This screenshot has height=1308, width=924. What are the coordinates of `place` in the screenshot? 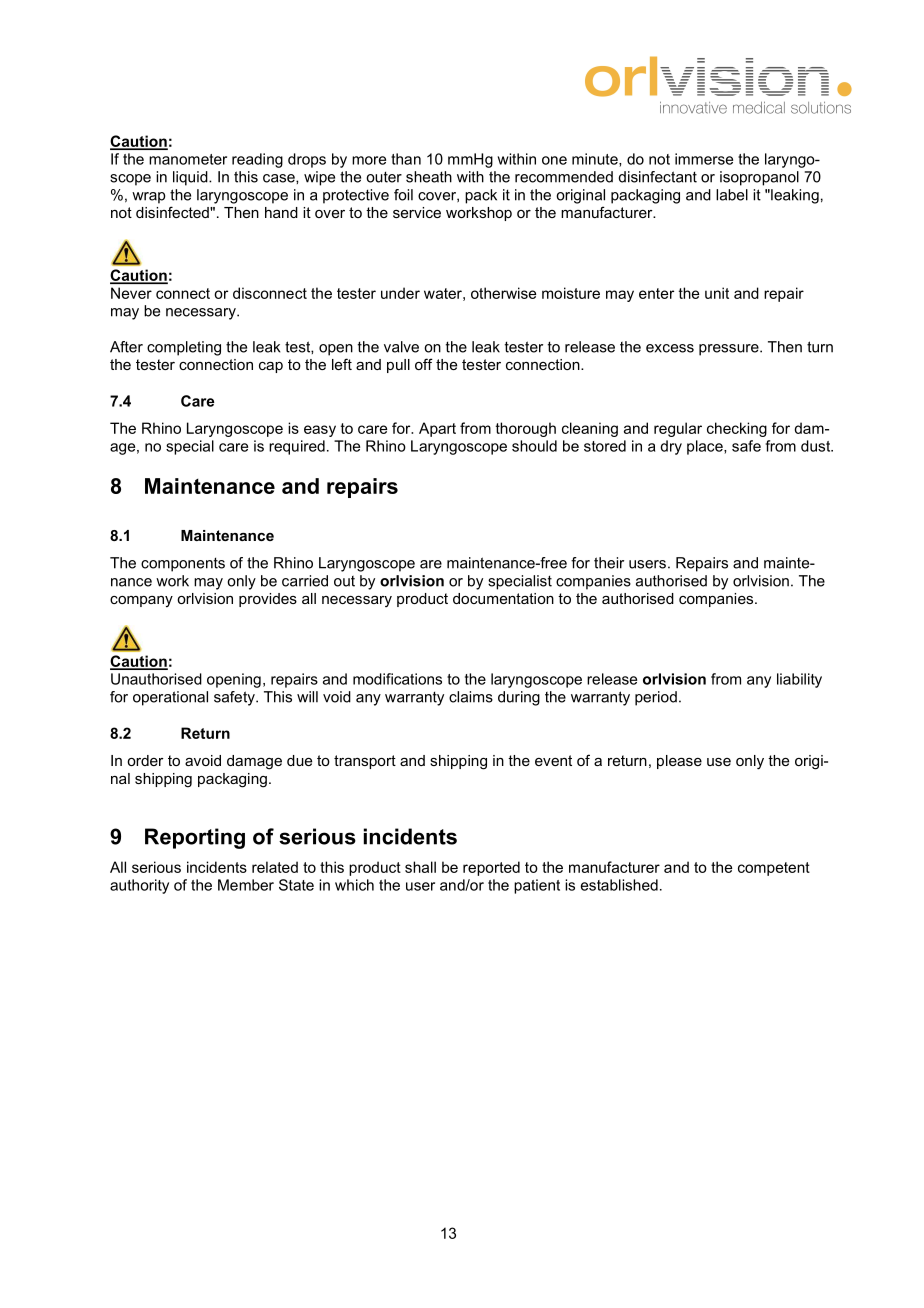 It's located at (706, 447).
